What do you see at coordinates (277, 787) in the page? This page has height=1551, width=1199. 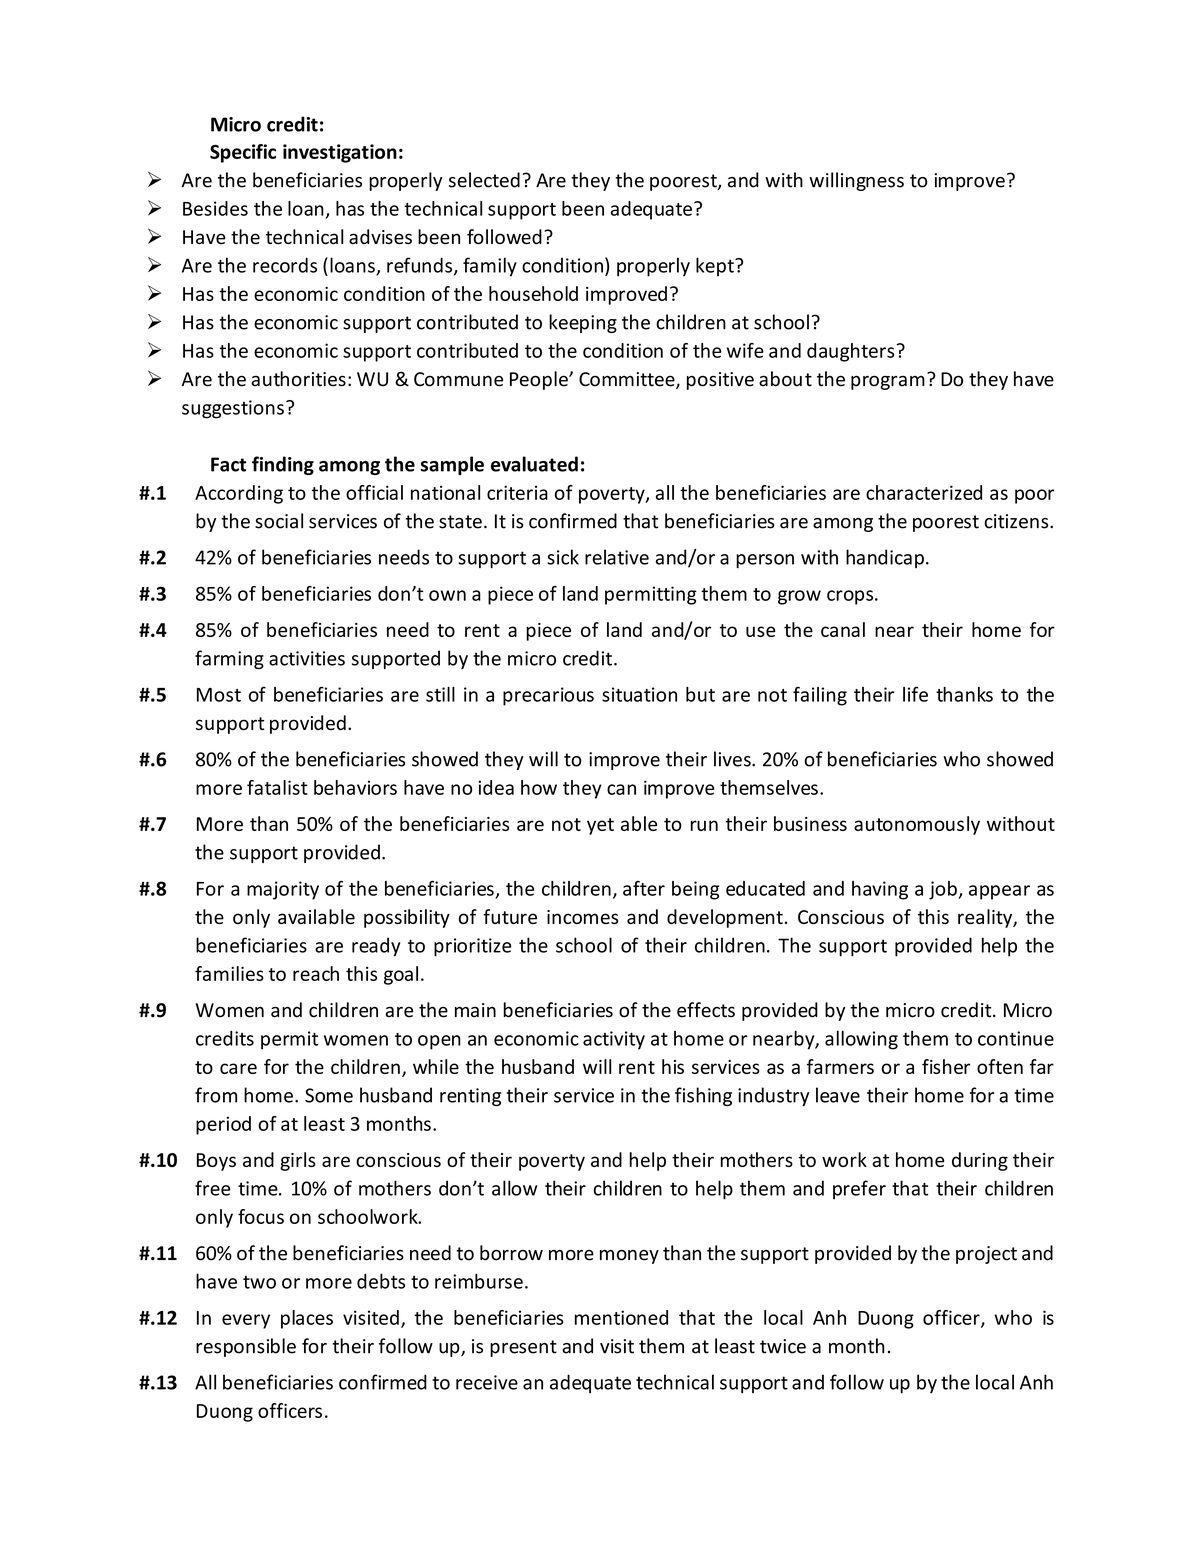 I see `fatalist` at bounding box center [277, 787].
